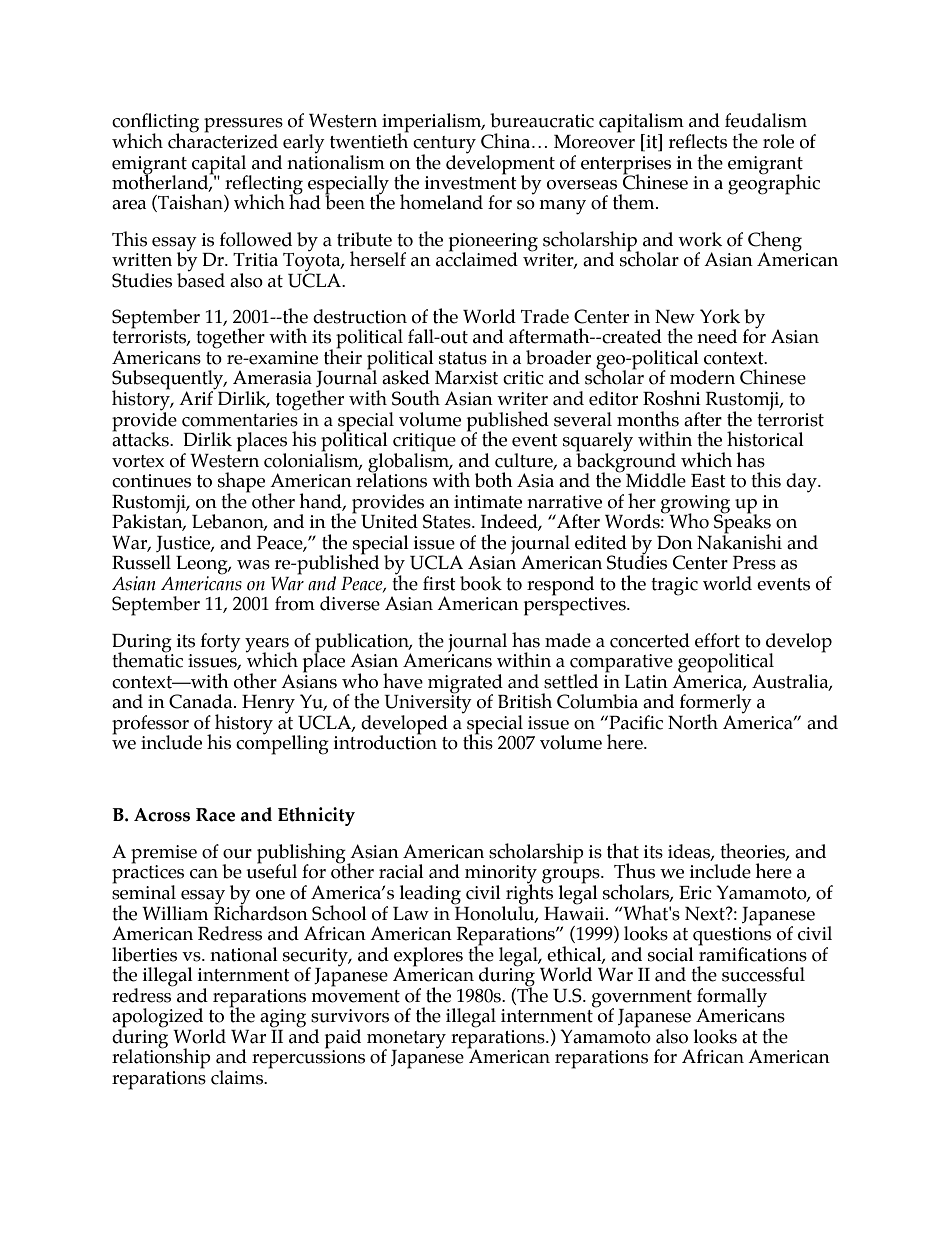 The height and width of the page is (1233, 952). Describe the element at coordinates (444, 146) in the page. I see `century` at that location.
